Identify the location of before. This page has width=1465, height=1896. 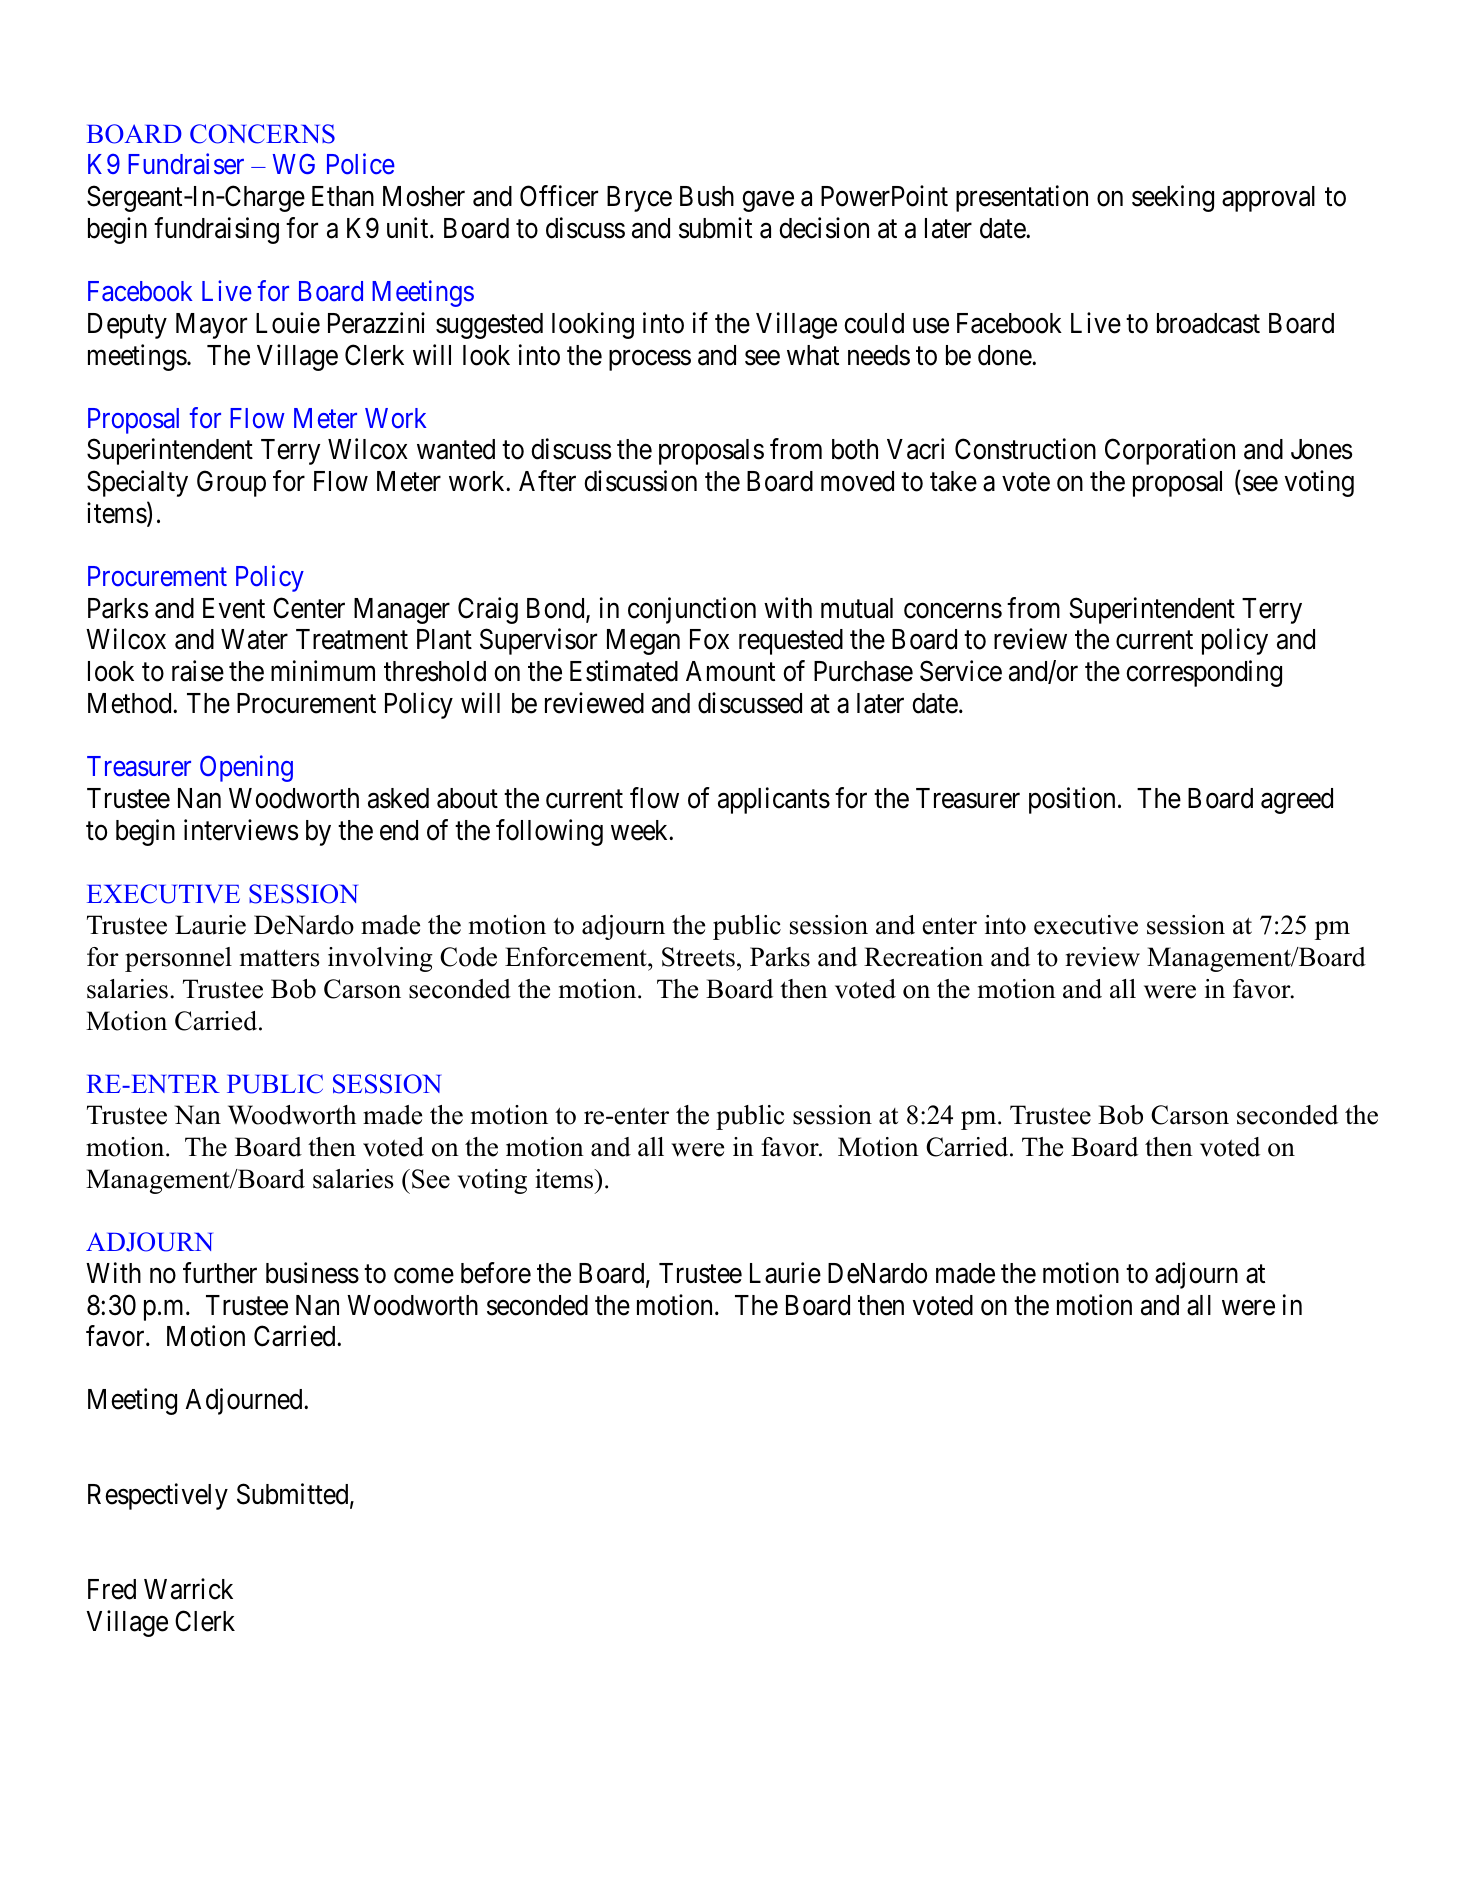
(496, 1273).
